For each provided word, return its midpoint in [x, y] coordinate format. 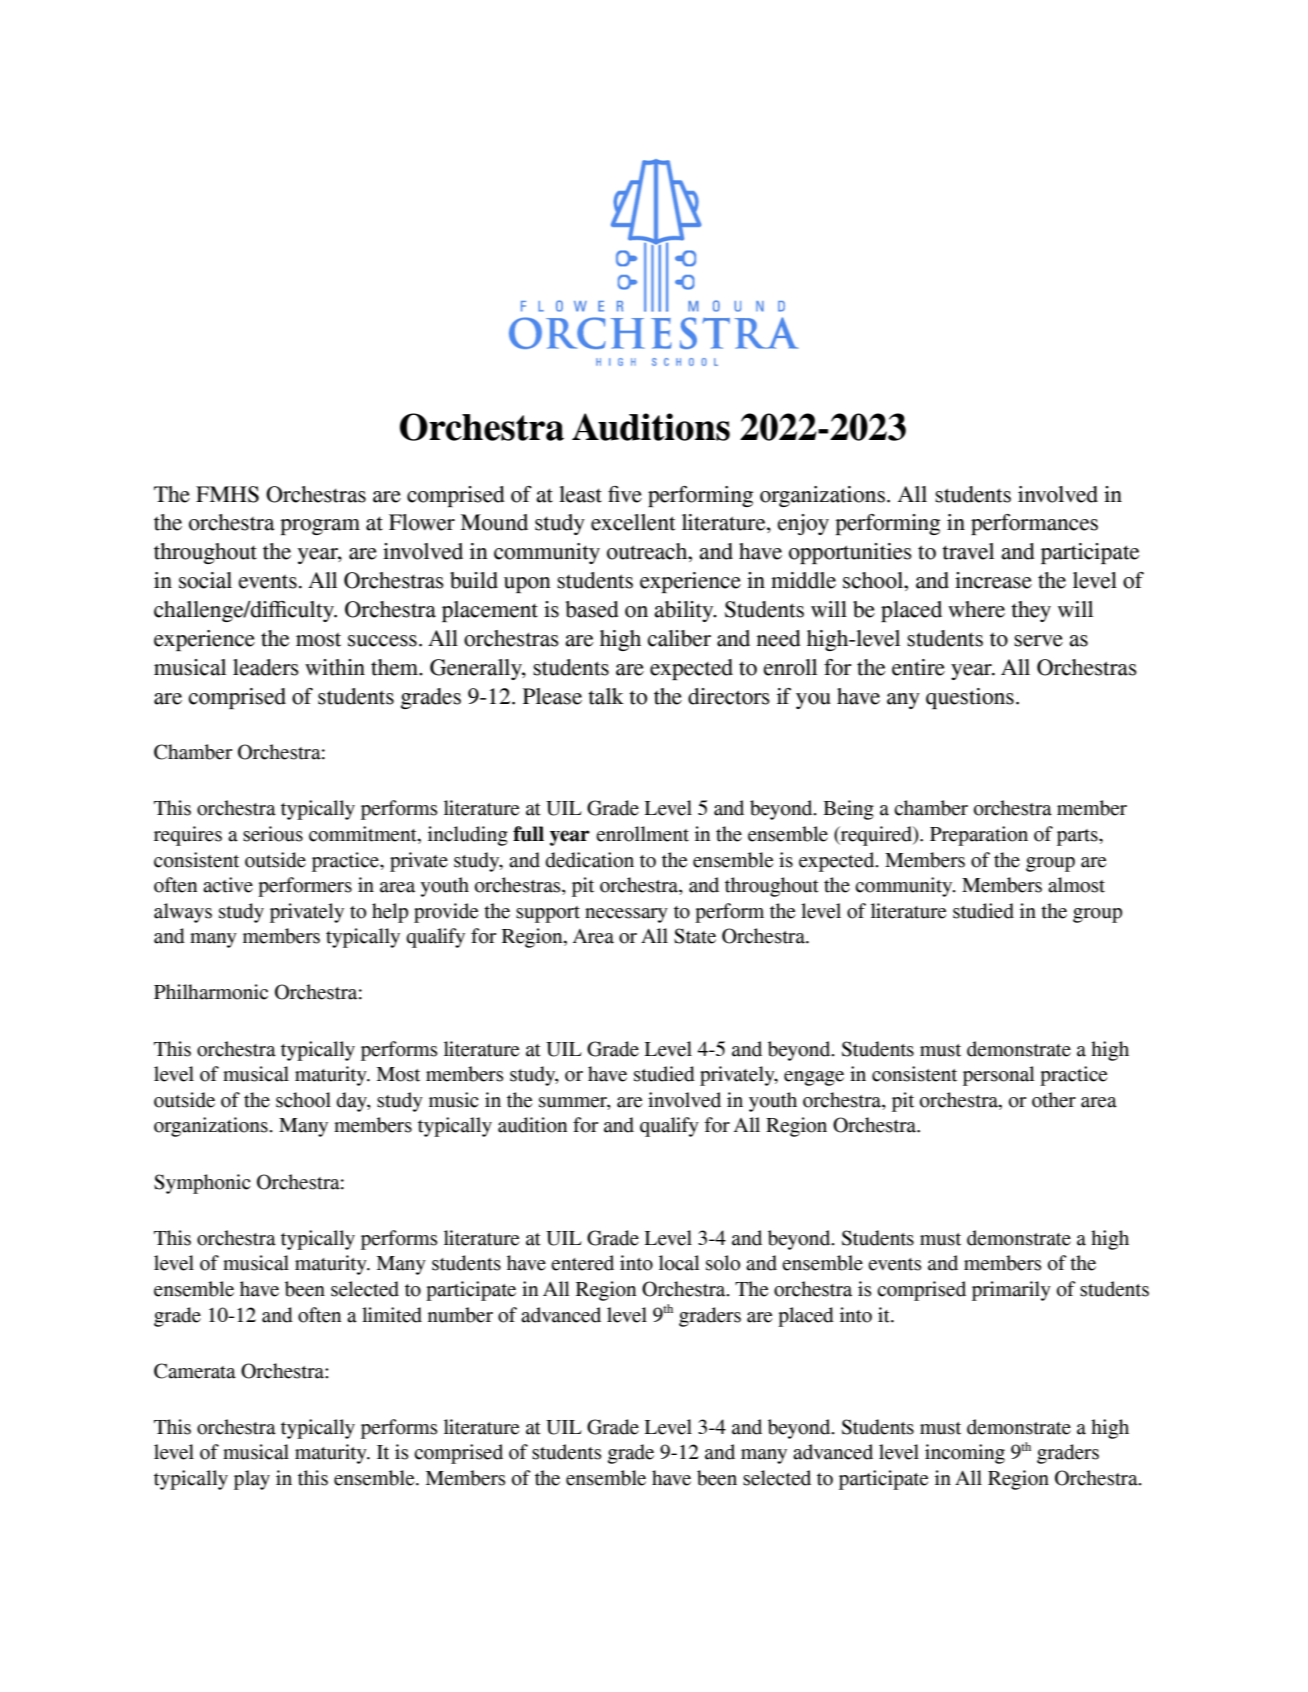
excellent [633, 522]
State [695, 936]
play [252, 1480]
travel [968, 551]
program [320, 527]
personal [999, 1076]
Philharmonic [211, 992]
